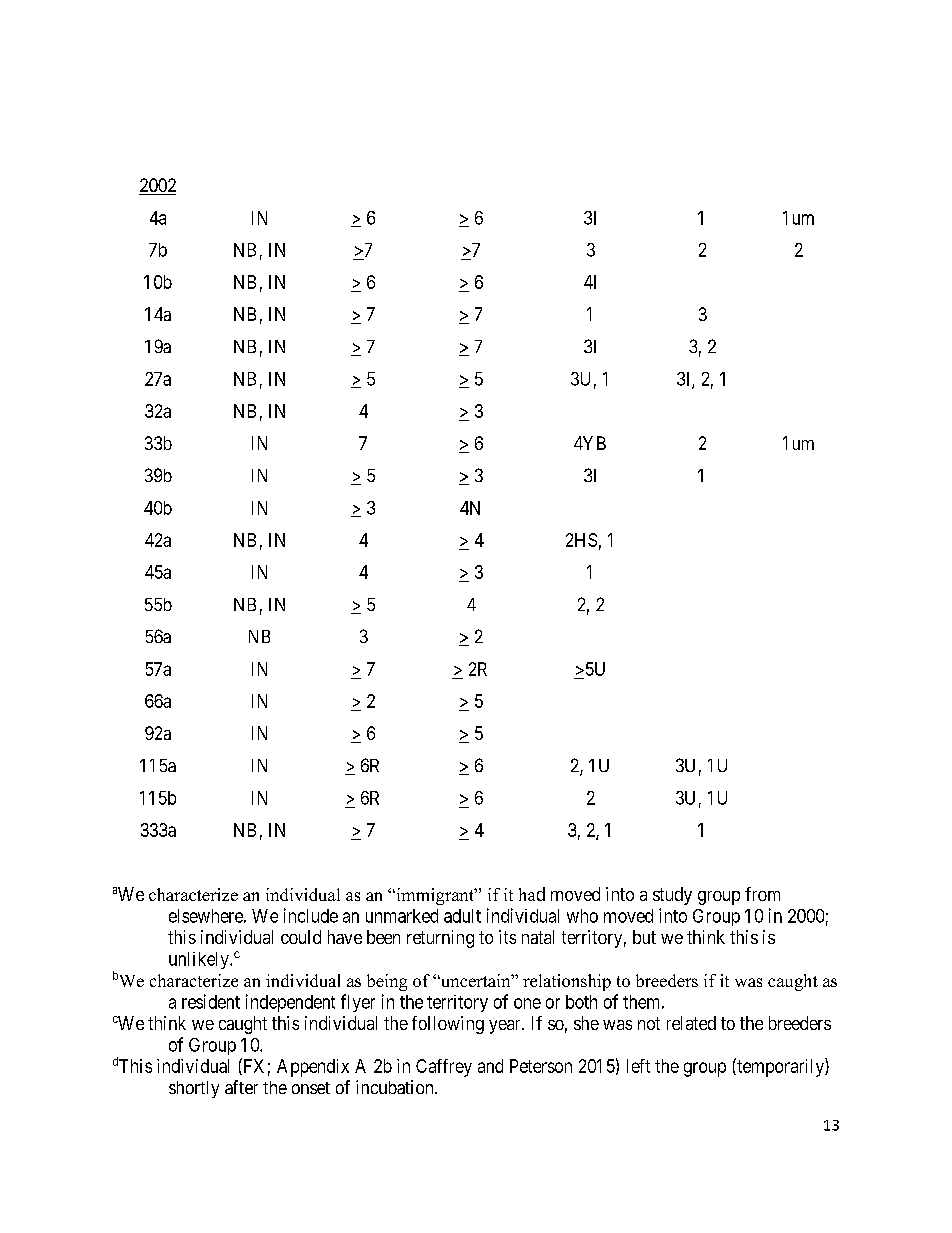 The image size is (952, 1233). I want to click on returning, so click(440, 939).
